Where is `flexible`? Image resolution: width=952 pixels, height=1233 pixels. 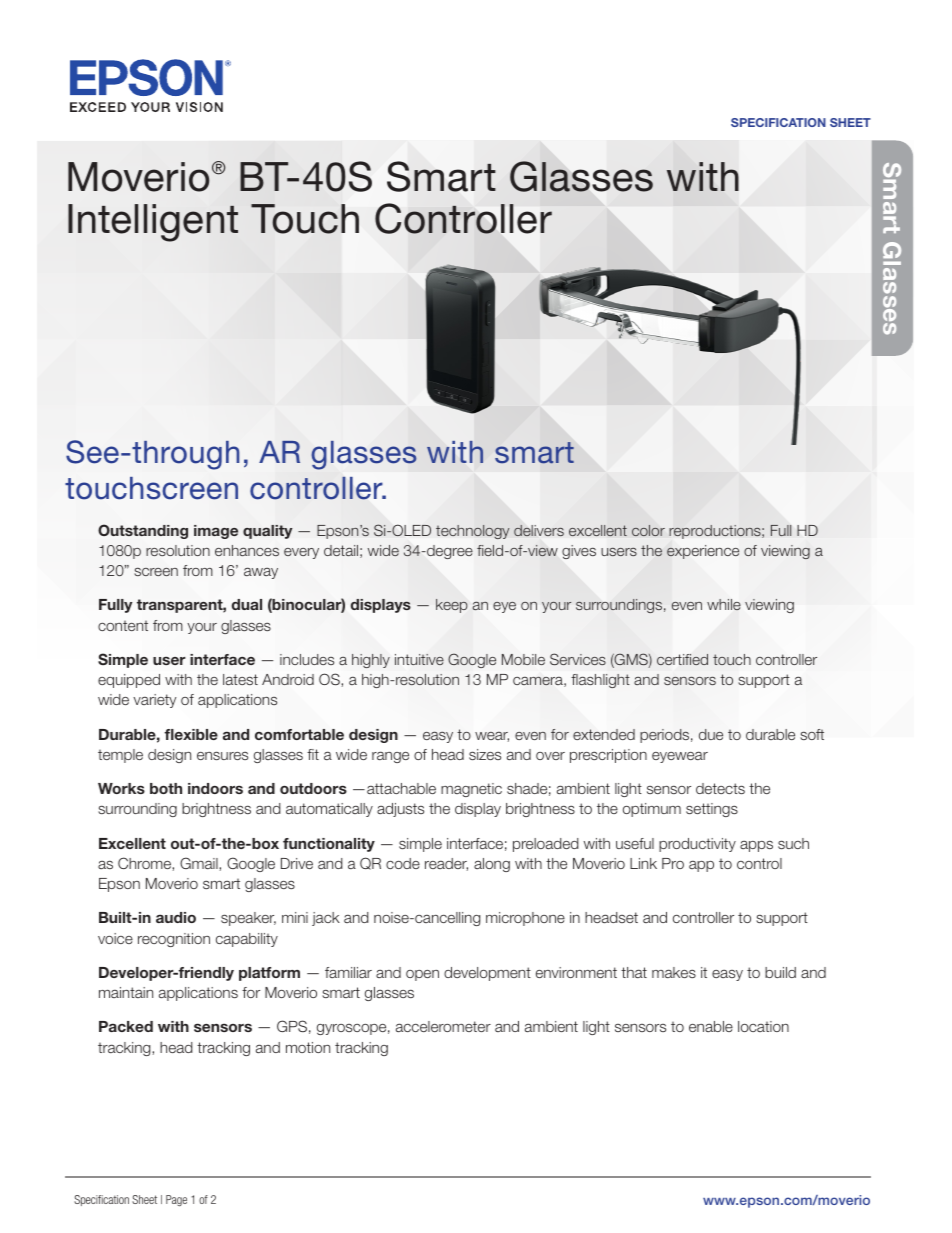 flexible is located at coordinates (191, 734).
